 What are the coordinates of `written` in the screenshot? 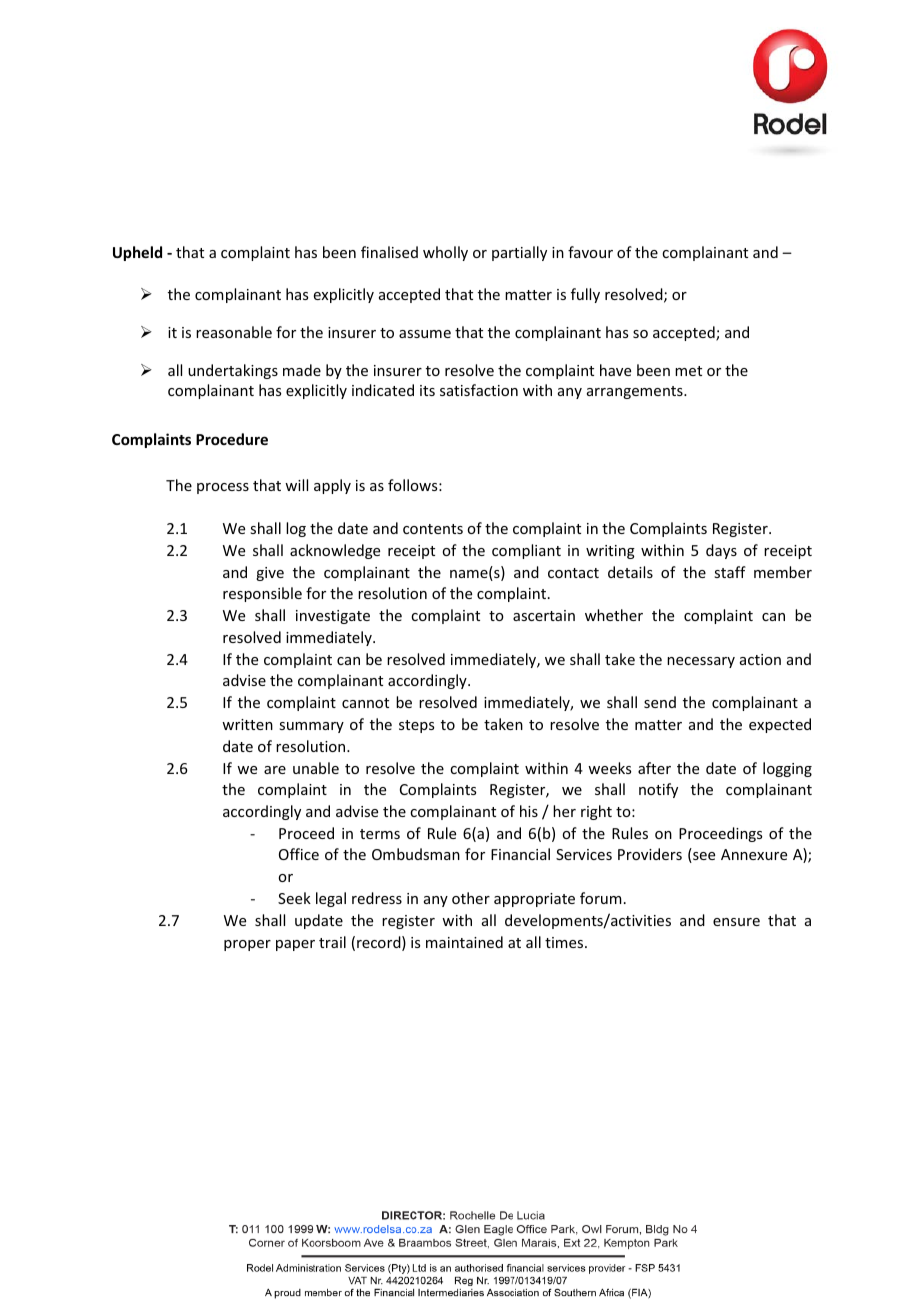 It's located at (247, 724).
